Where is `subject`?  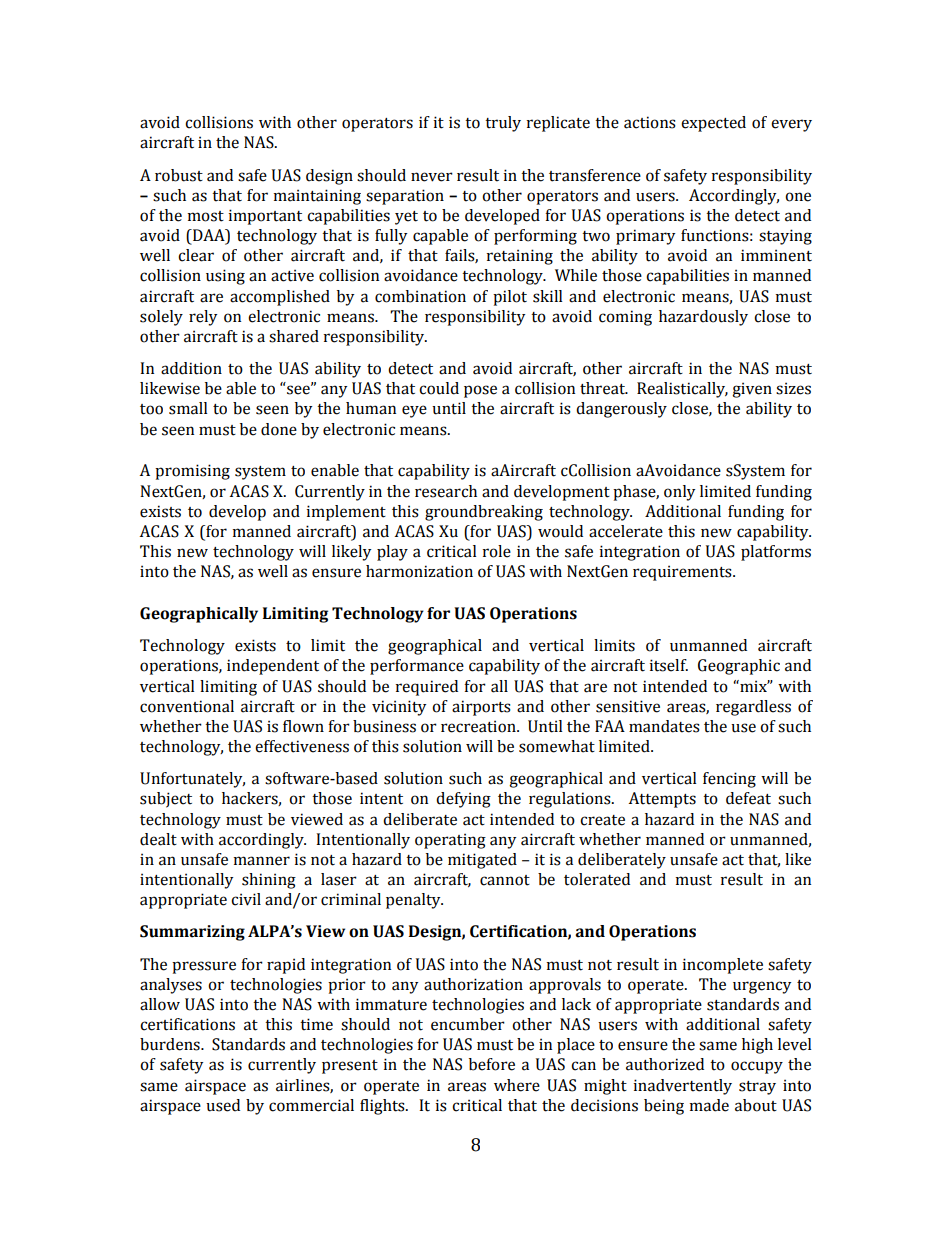 subject is located at coordinates (166, 800).
